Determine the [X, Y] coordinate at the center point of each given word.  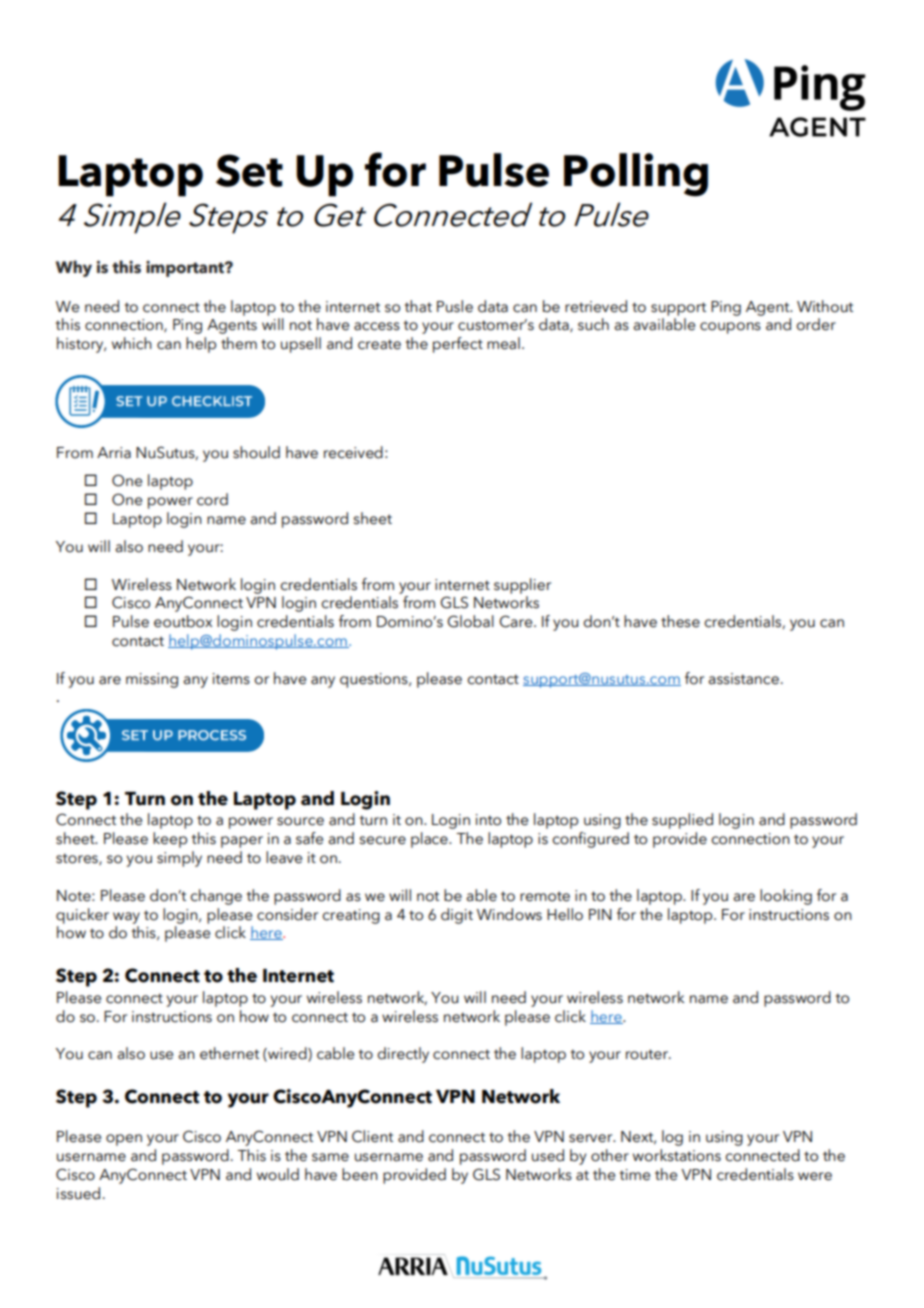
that [418, 306]
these [680, 621]
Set [249, 170]
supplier [522, 586]
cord [212, 499]
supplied [682, 821]
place [430, 840]
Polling [636, 175]
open [124, 1140]
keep [170, 840]
